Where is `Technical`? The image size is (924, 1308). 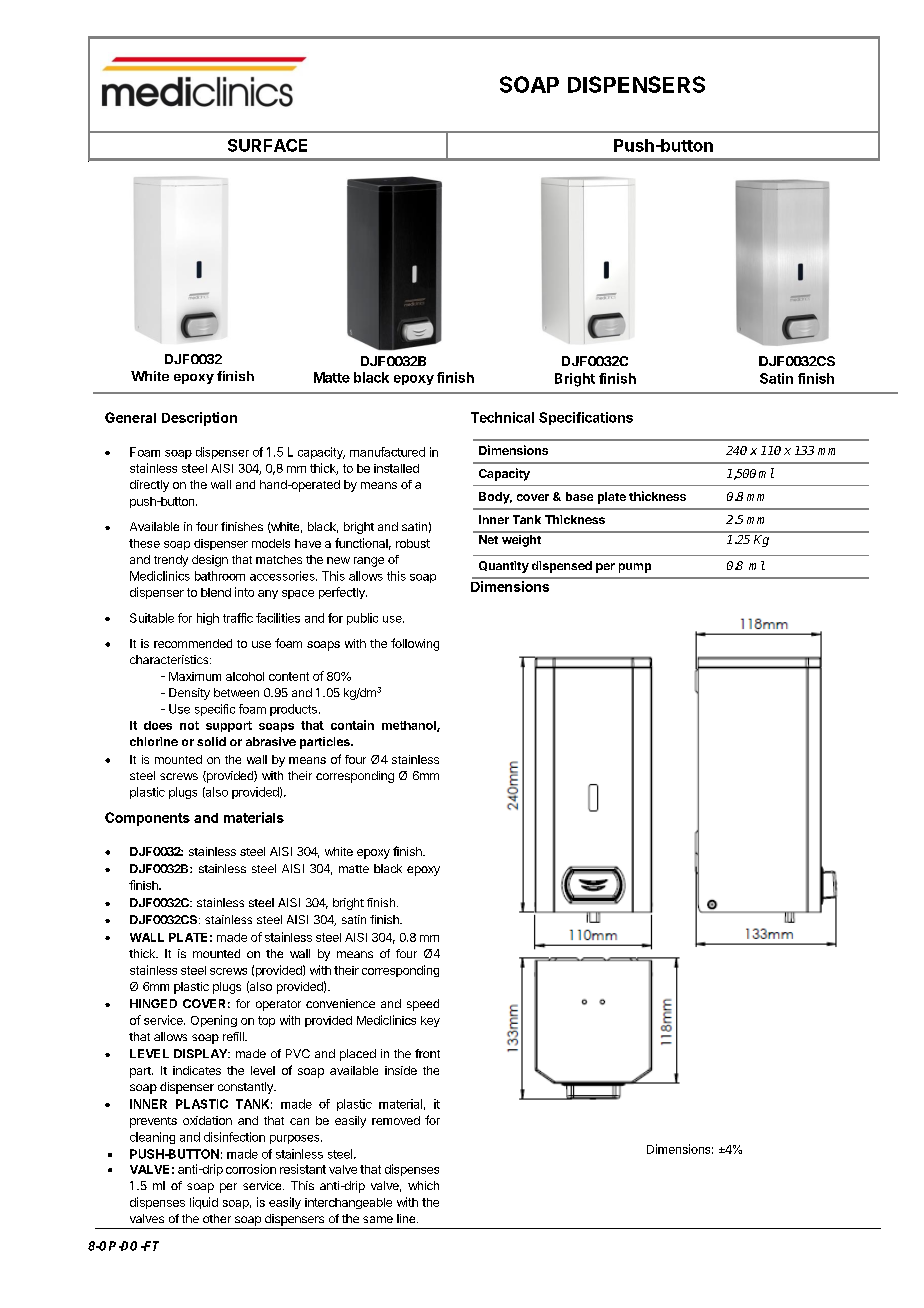
Technical is located at coordinates (502, 417).
